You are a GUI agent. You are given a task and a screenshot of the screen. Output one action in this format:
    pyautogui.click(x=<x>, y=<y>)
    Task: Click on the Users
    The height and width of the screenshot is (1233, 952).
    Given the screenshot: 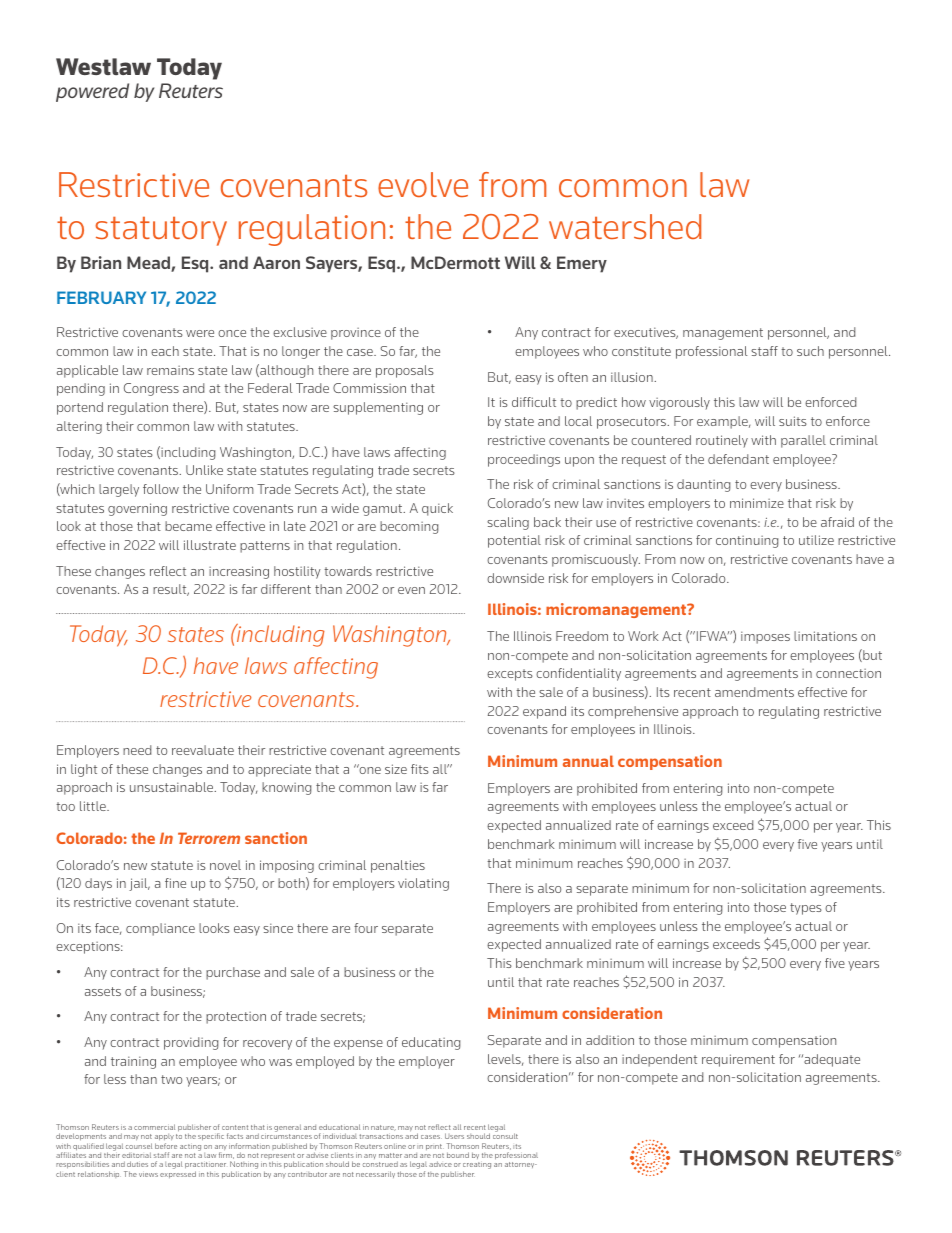 What is the action you would take?
    pyautogui.click(x=454, y=1136)
